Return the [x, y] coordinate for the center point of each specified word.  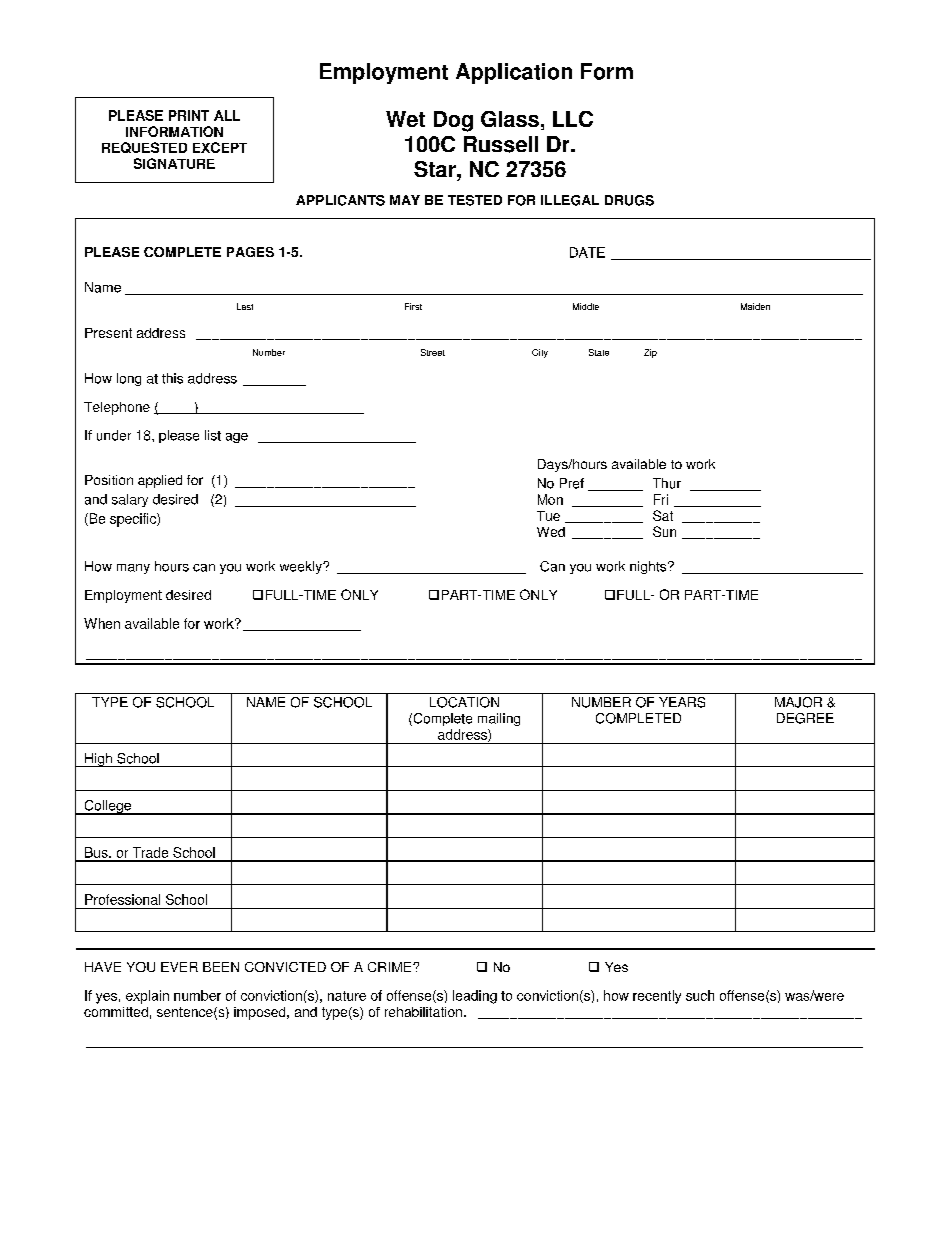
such [700, 995]
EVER [179, 967]
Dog [453, 121]
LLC [573, 119]
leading [475, 997]
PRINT [189, 115]
